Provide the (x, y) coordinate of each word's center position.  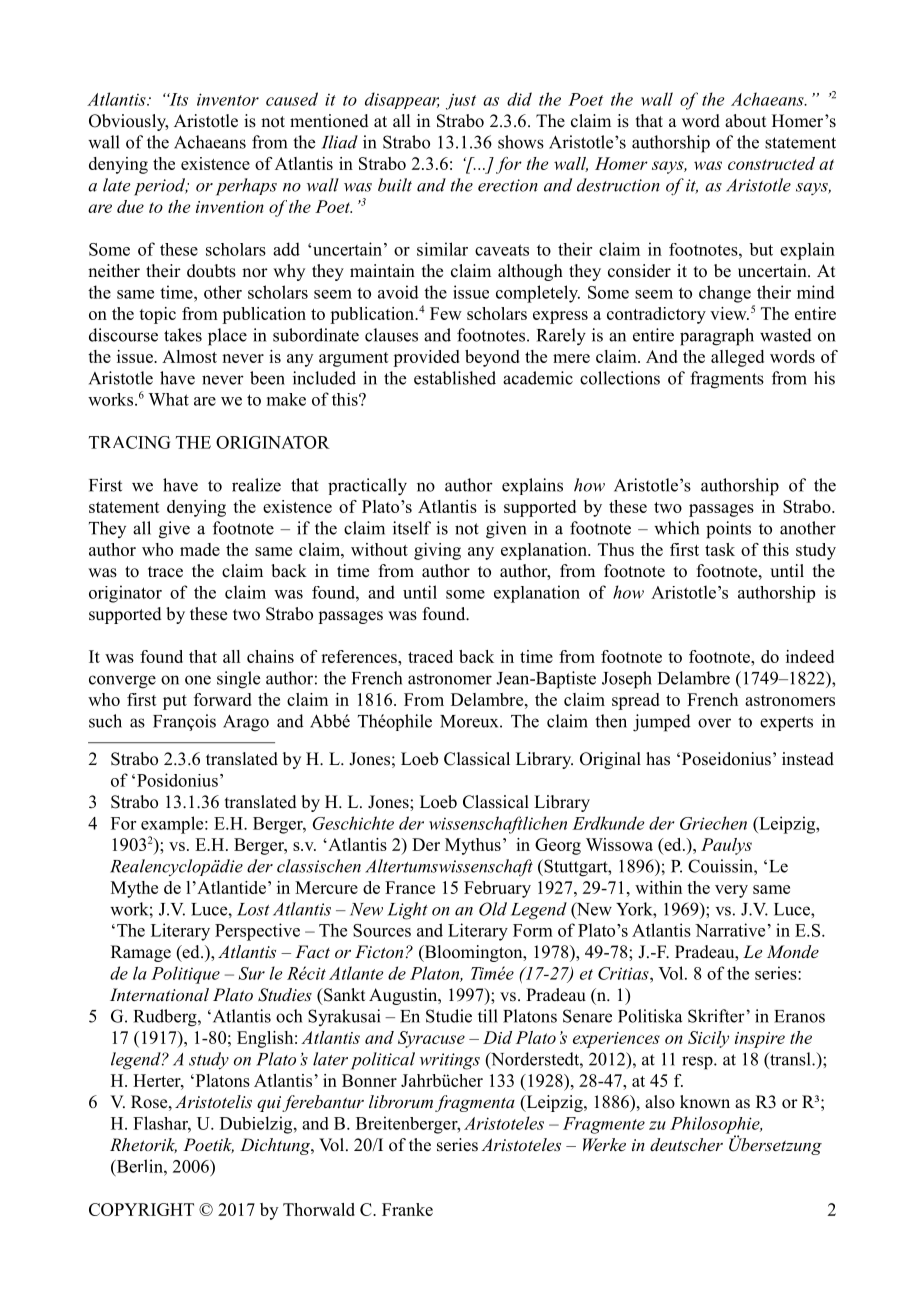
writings (450, 1061)
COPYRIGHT (141, 1209)
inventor (228, 99)
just (461, 101)
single (238, 680)
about (745, 121)
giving (437, 551)
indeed (810, 656)
